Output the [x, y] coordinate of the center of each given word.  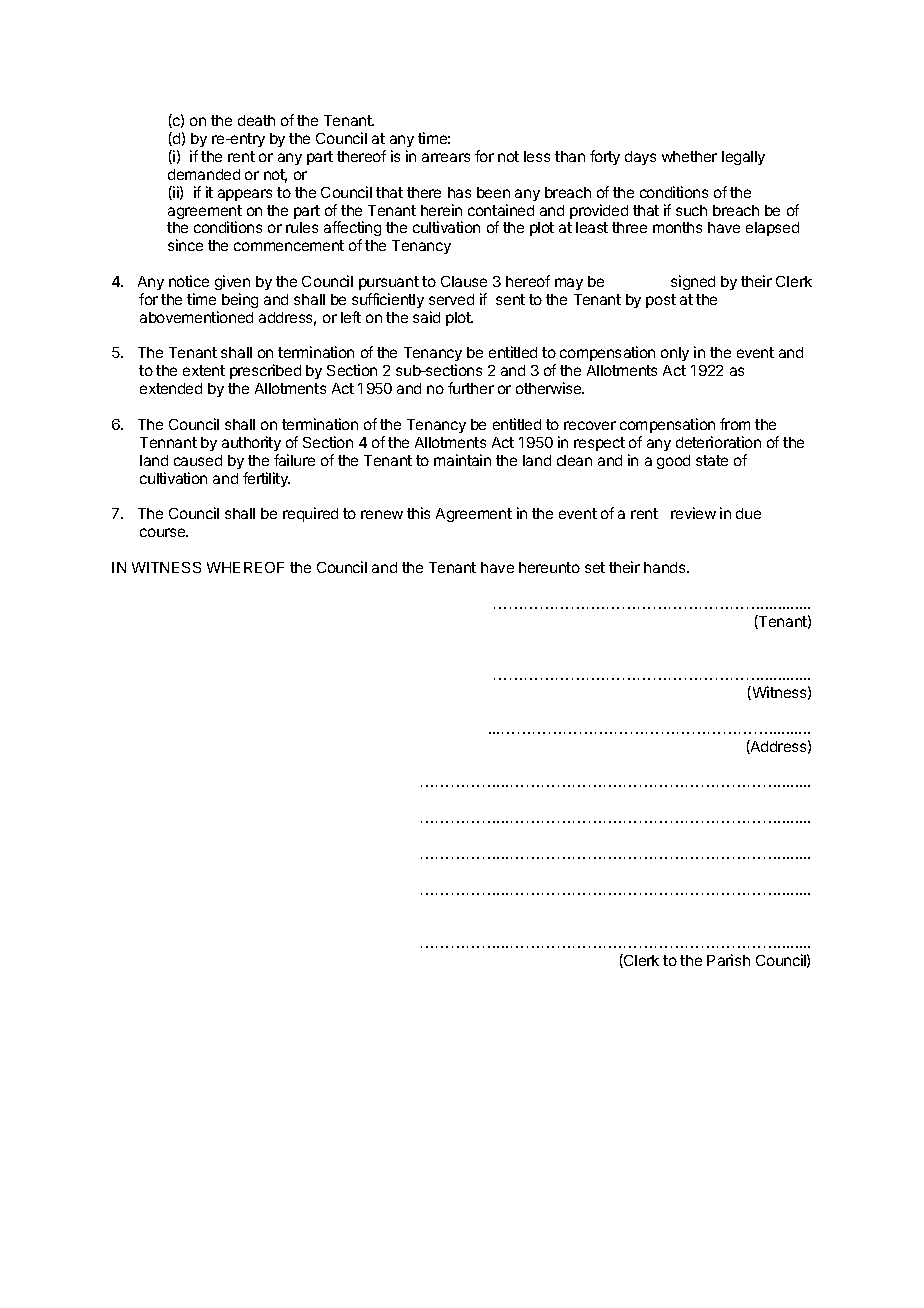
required [310, 514]
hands [666, 567]
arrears [446, 157]
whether [689, 156]
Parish [728, 960]
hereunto [549, 567]
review [693, 513]
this [418, 513]
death [256, 120]
